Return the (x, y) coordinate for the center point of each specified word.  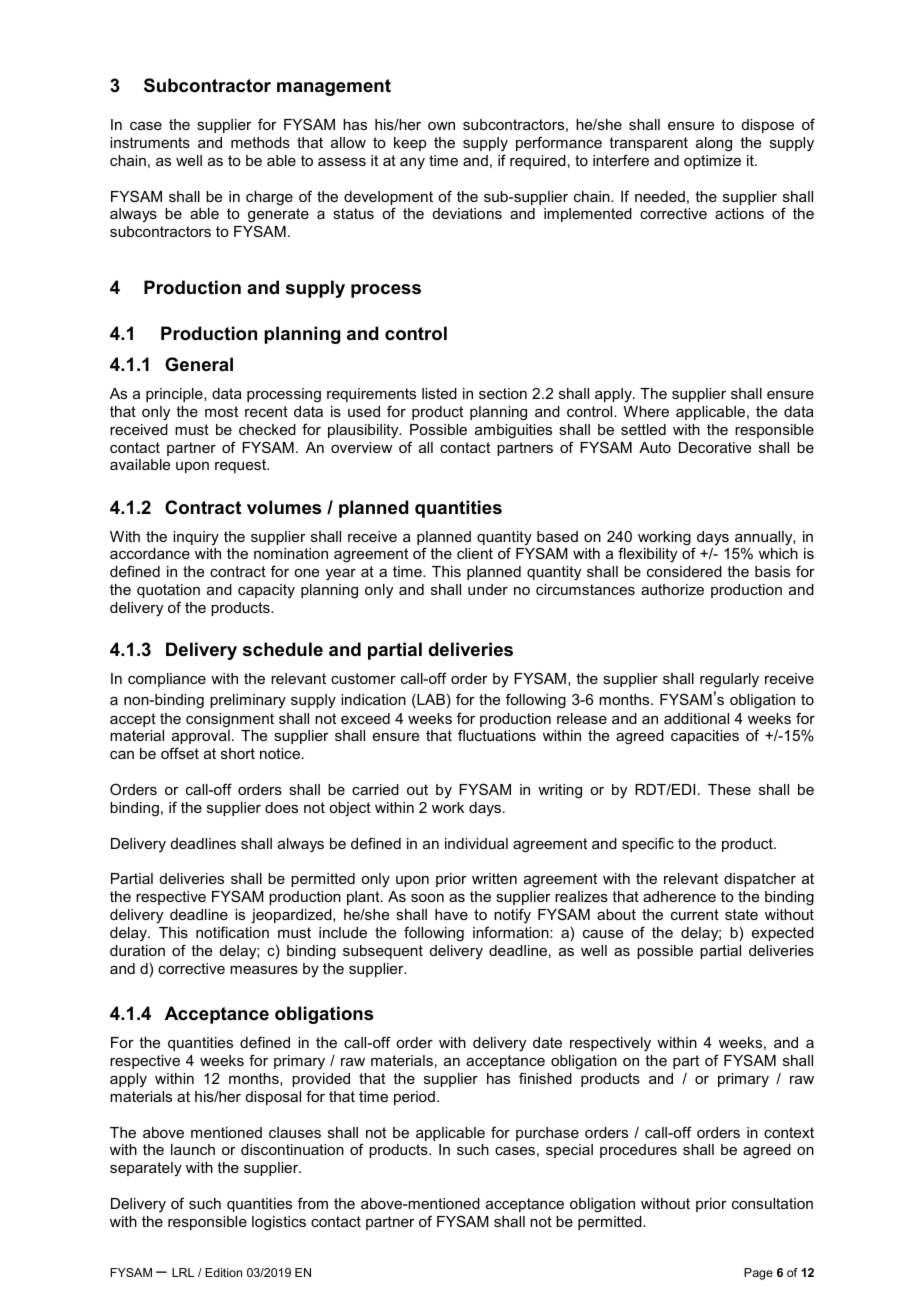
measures (264, 970)
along (714, 144)
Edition (223, 1272)
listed (439, 393)
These (729, 789)
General (199, 364)
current (695, 914)
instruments (150, 142)
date (547, 1042)
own (441, 126)
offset (180, 753)
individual (476, 843)
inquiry (196, 538)
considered (684, 571)
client (475, 553)
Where (646, 411)
